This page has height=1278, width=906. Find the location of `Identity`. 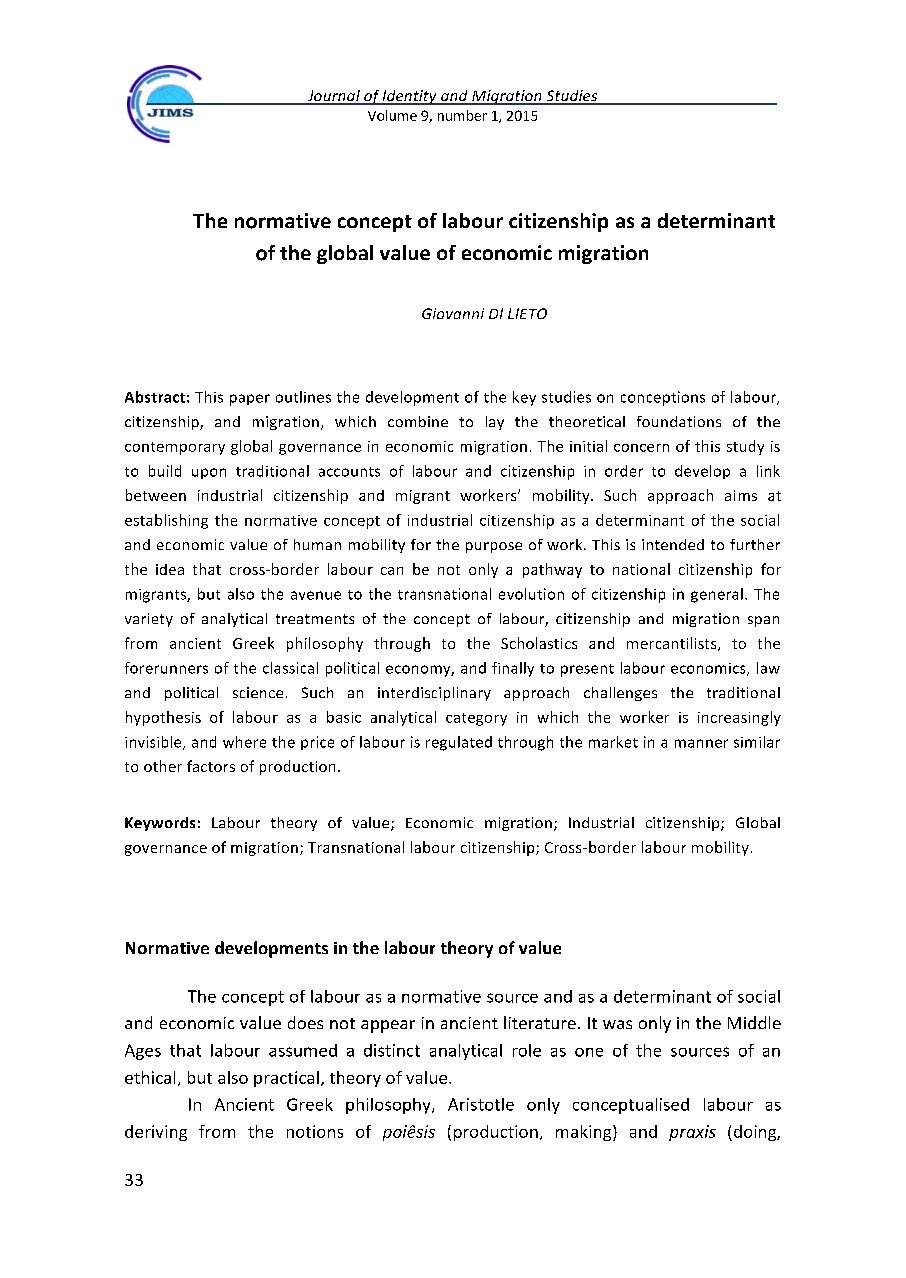

Identity is located at coordinates (410, 97).
